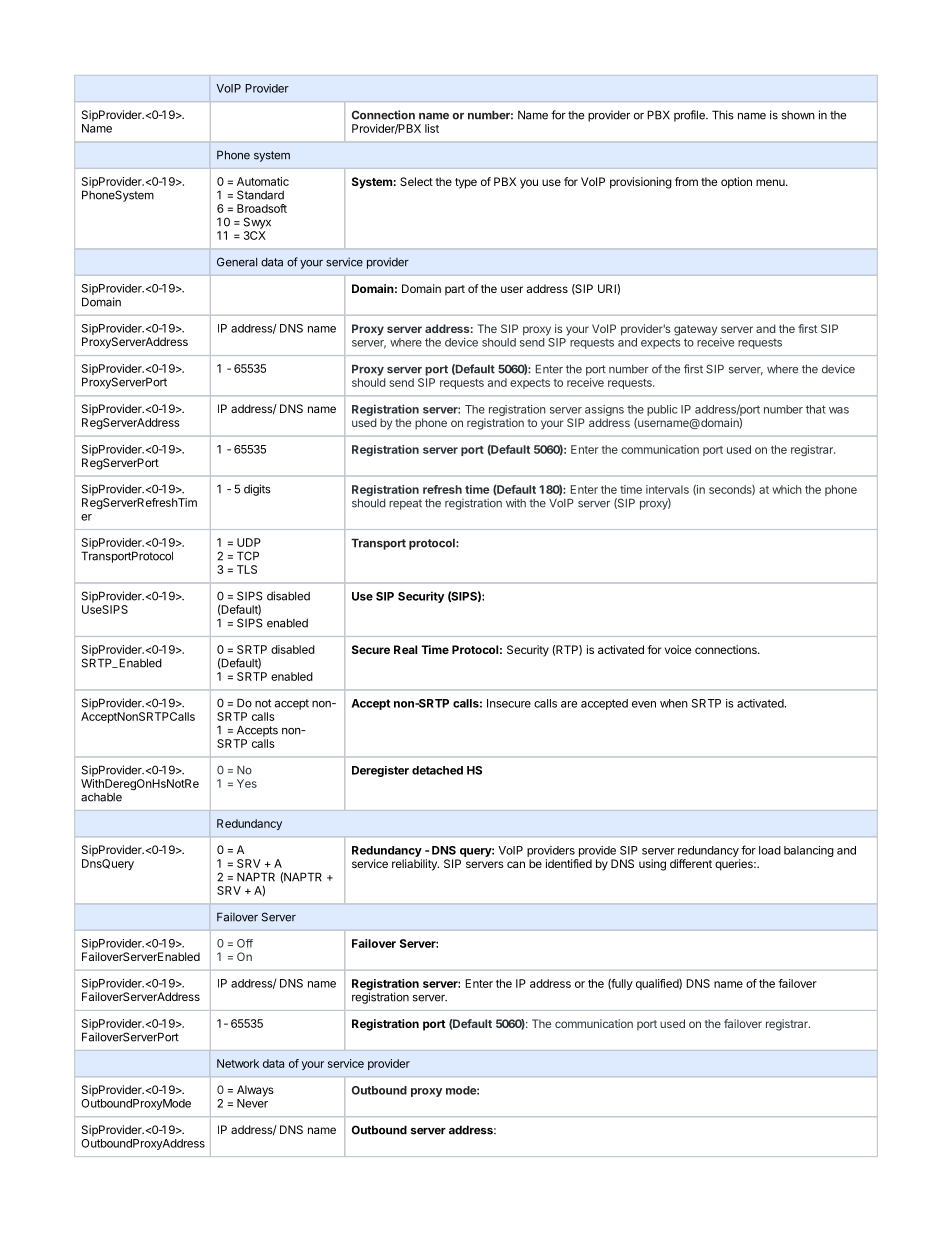 This screenshot has width=952, height=1233. Describe the element at coordinates (466, 183) in the screenshot. I see `type` at that location.
